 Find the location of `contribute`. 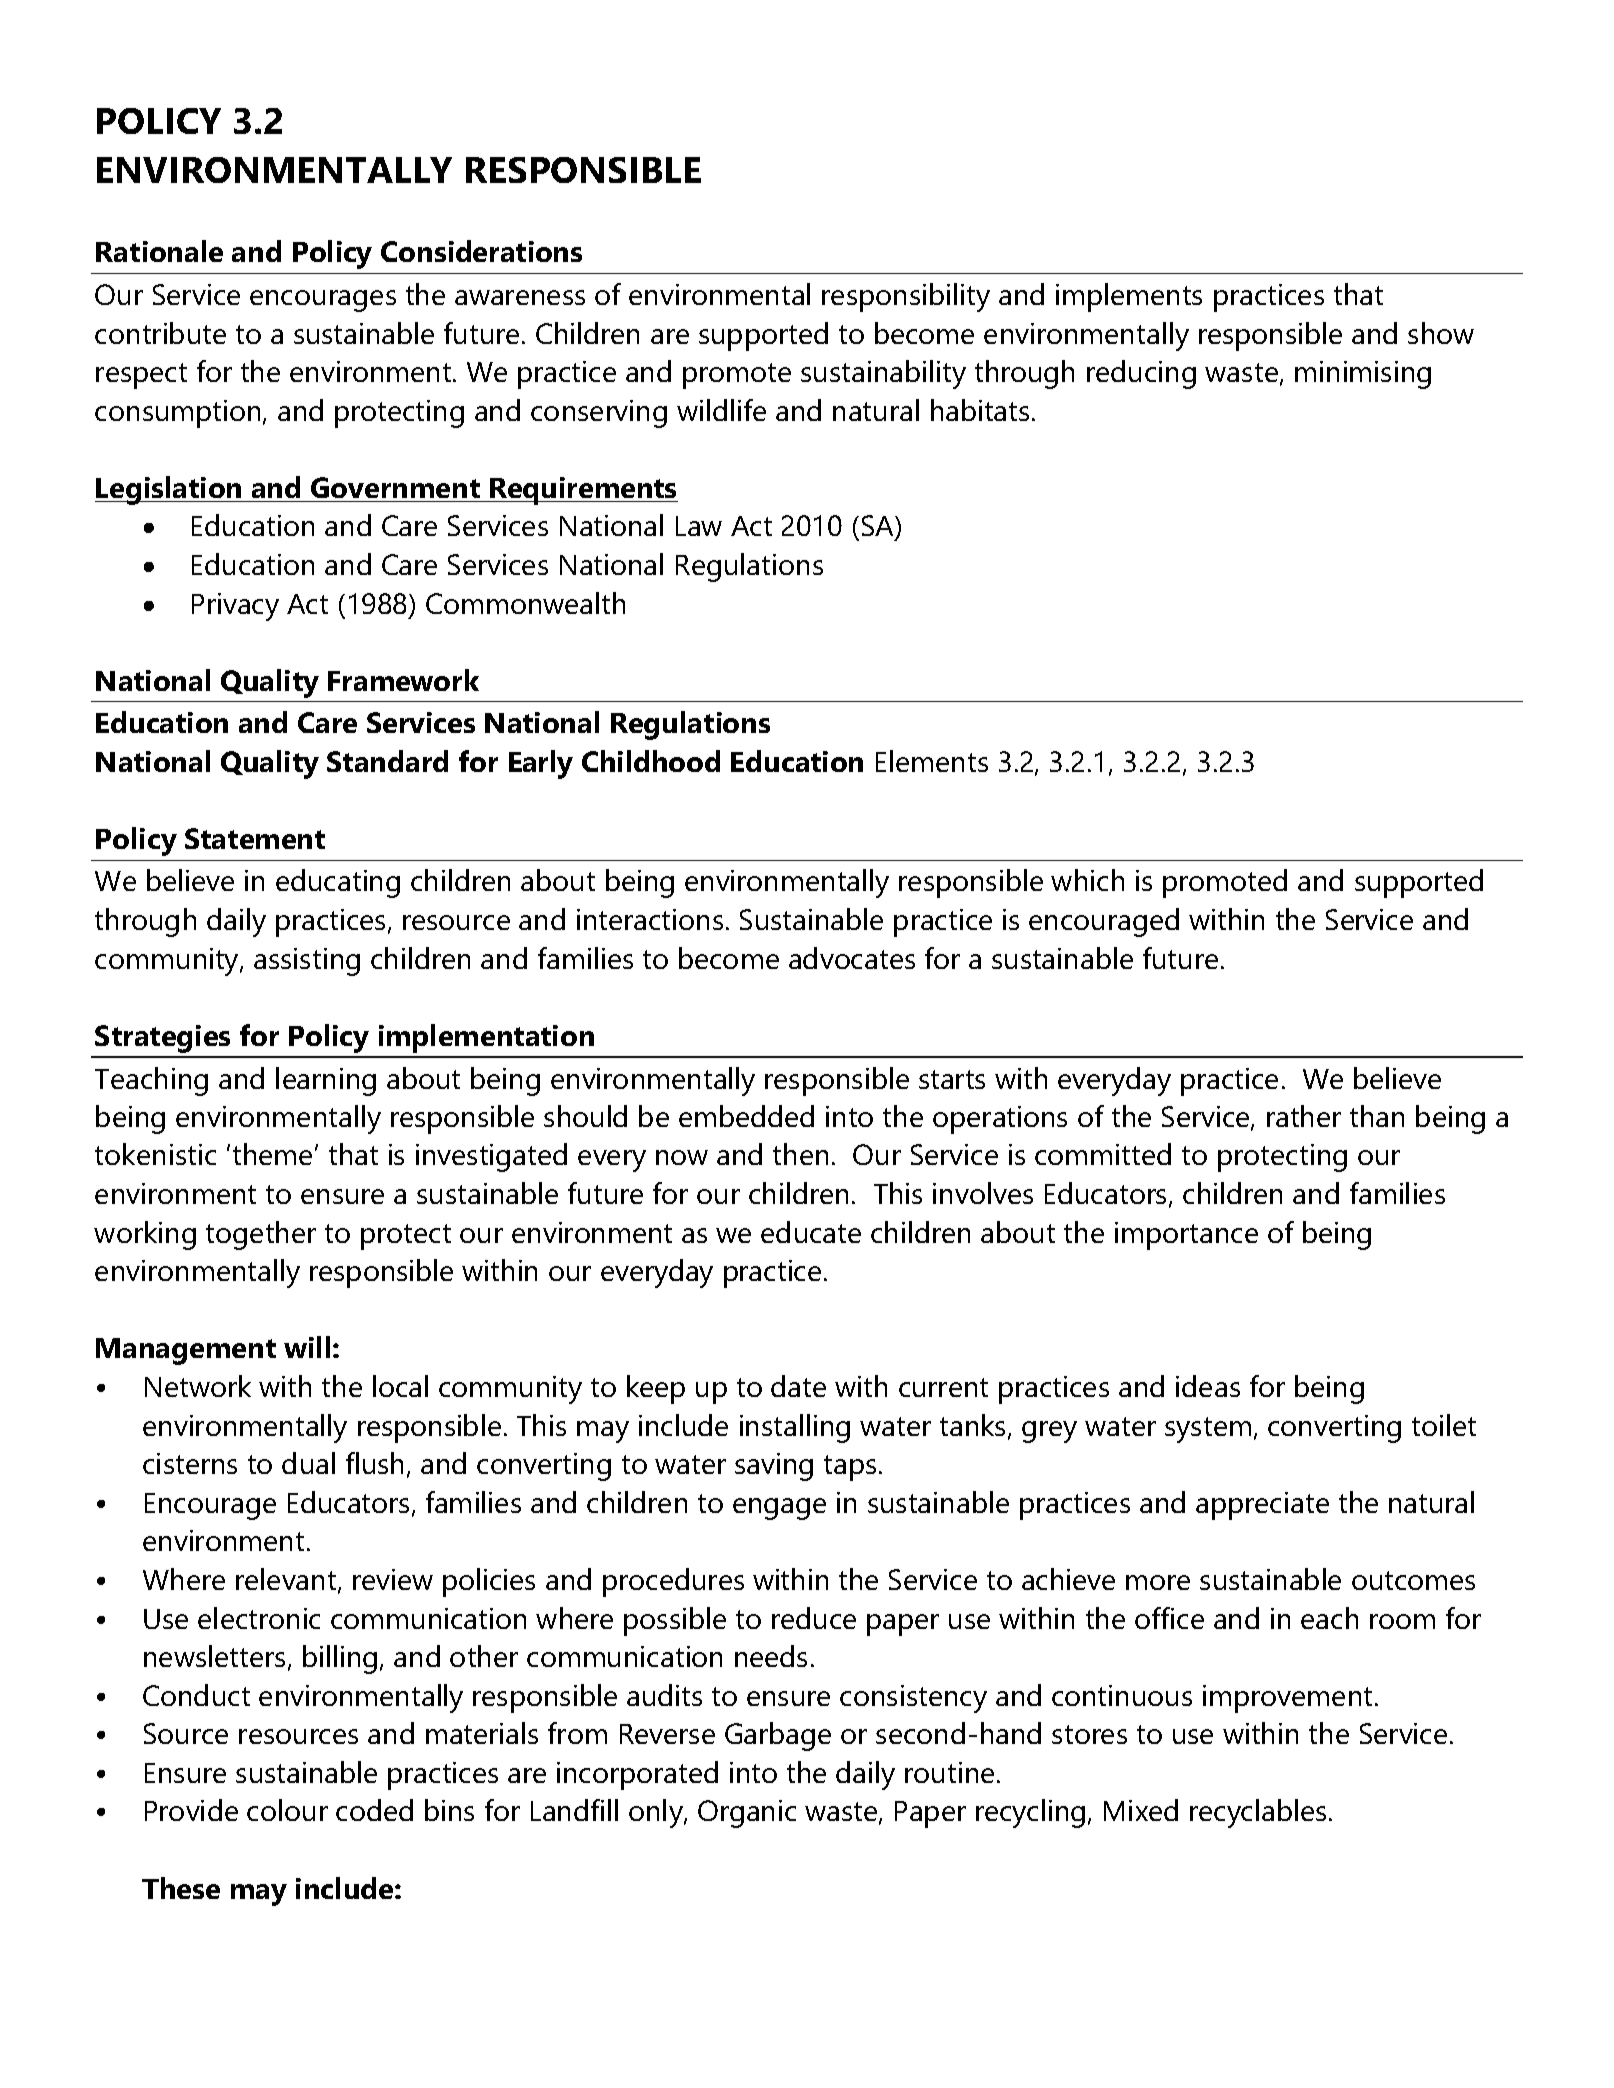

contribute is located at coordinates (160, 333).
